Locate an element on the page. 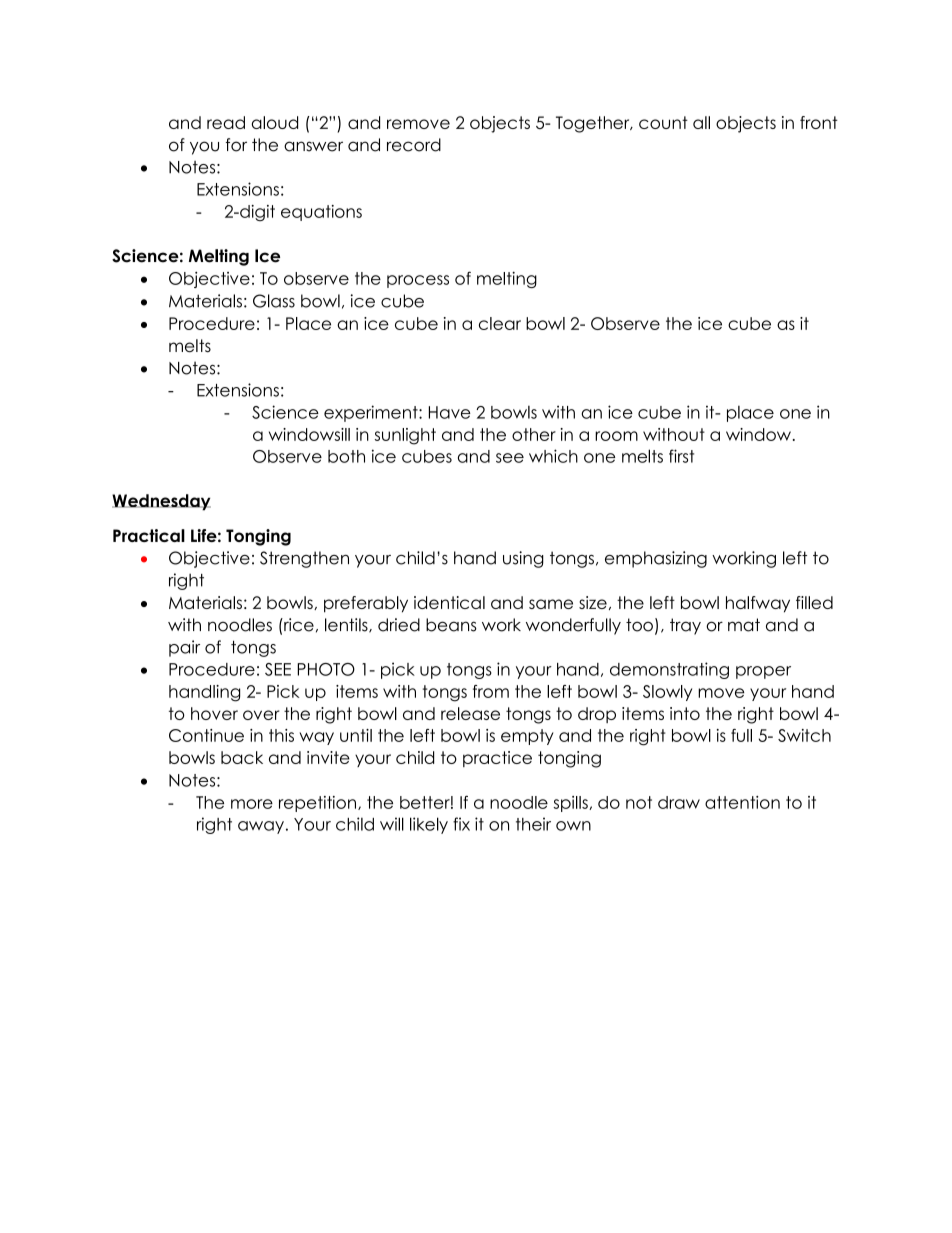  all is located at coordinates (701, 122).
